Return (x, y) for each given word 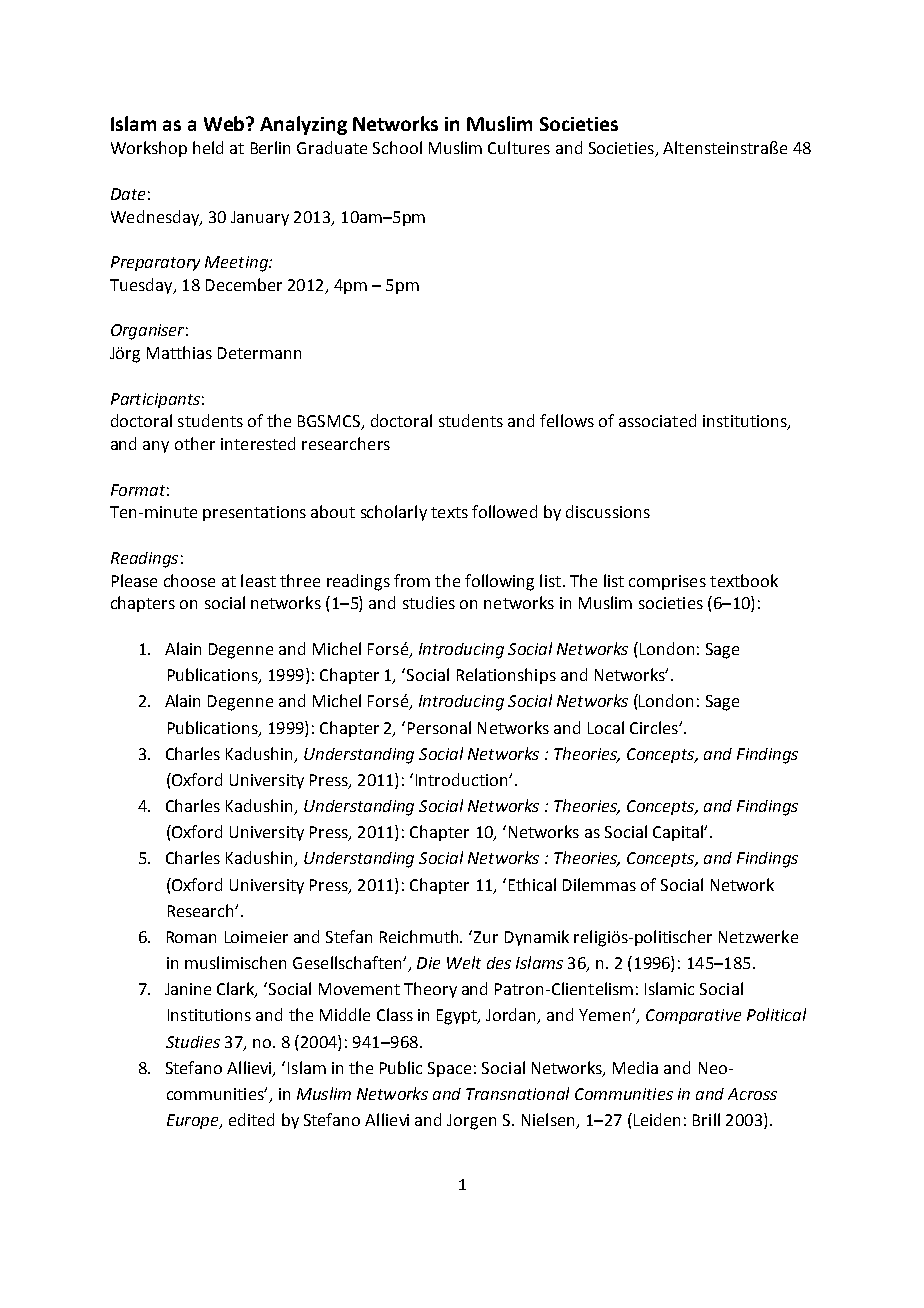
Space (449, 1069)
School (397, 147)
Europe (194, 1121)
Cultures (519, 147)
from (412, 580)
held (208, 147)
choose (189, 580)
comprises (667, 582)
